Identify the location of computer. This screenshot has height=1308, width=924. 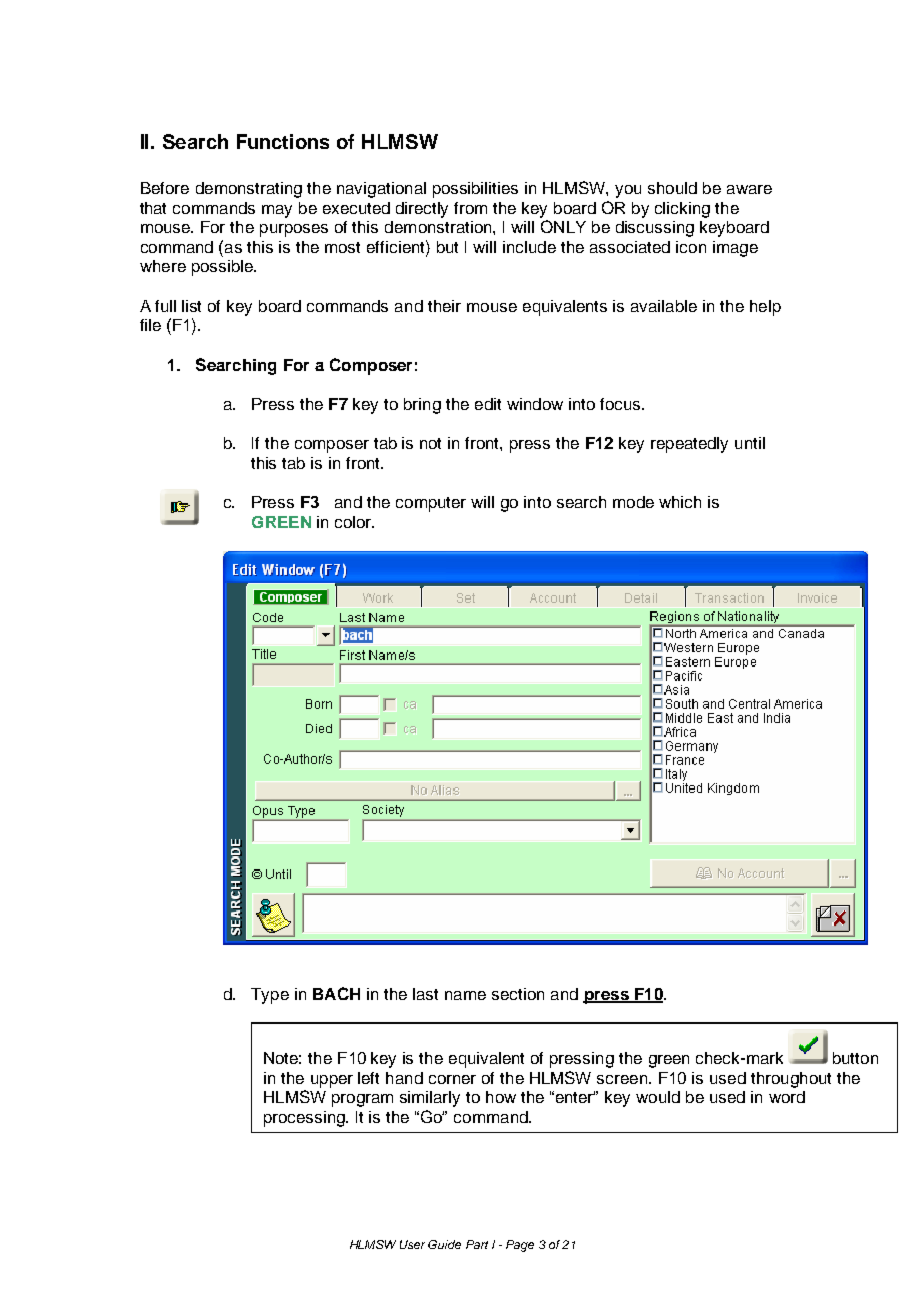
(431, 504).
